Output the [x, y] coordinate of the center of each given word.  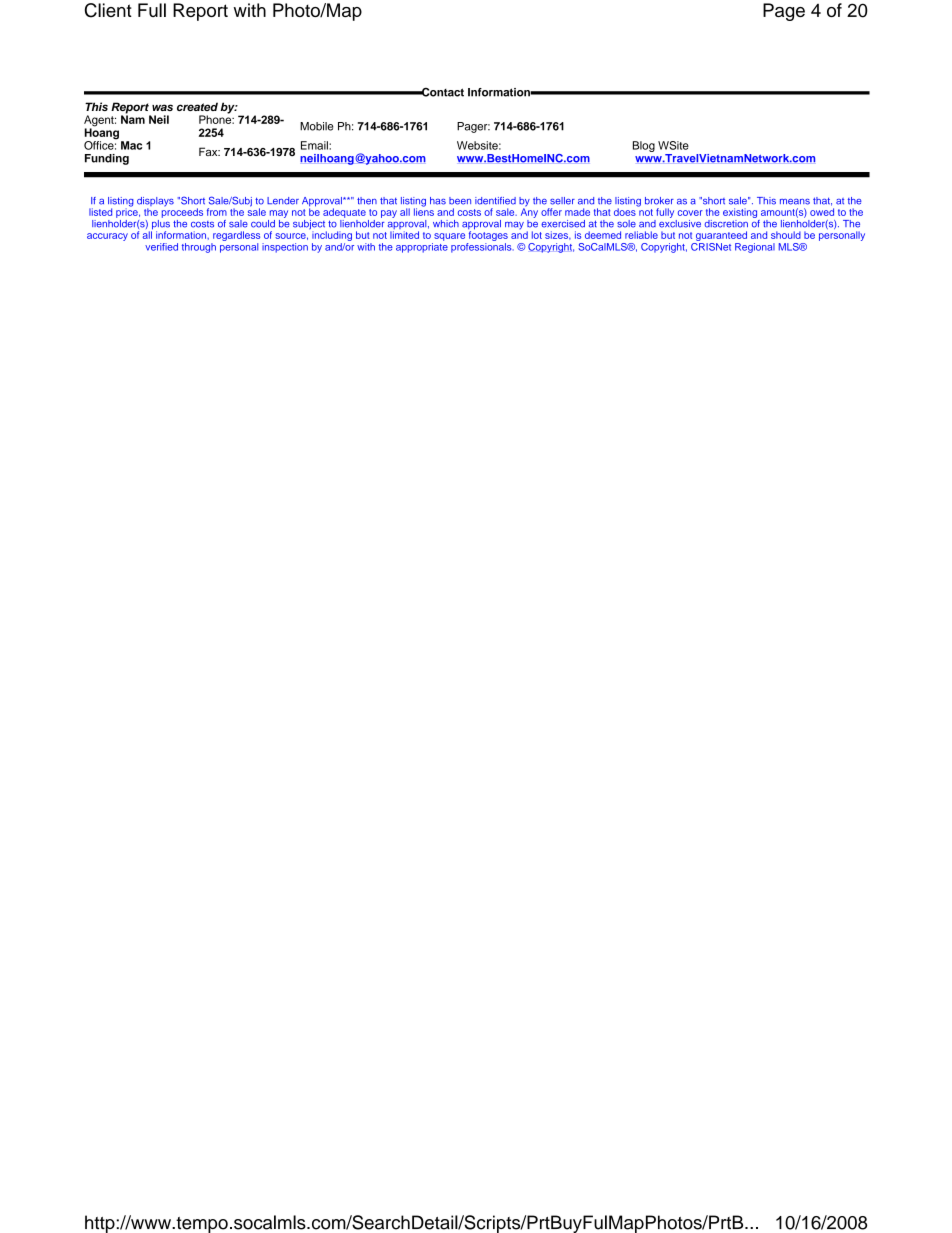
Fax [209, 151]
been [460, 201]
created [197, 106]
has [438, 201]
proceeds [182, 212]
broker [659, 201]
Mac [131, 145]
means [795, 202]
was [162, 107]
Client [108, 10]
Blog [644, 146]
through [199, 248]
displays [155, 203]
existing [740, 213]
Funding [107, 159]
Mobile [316, 126]
